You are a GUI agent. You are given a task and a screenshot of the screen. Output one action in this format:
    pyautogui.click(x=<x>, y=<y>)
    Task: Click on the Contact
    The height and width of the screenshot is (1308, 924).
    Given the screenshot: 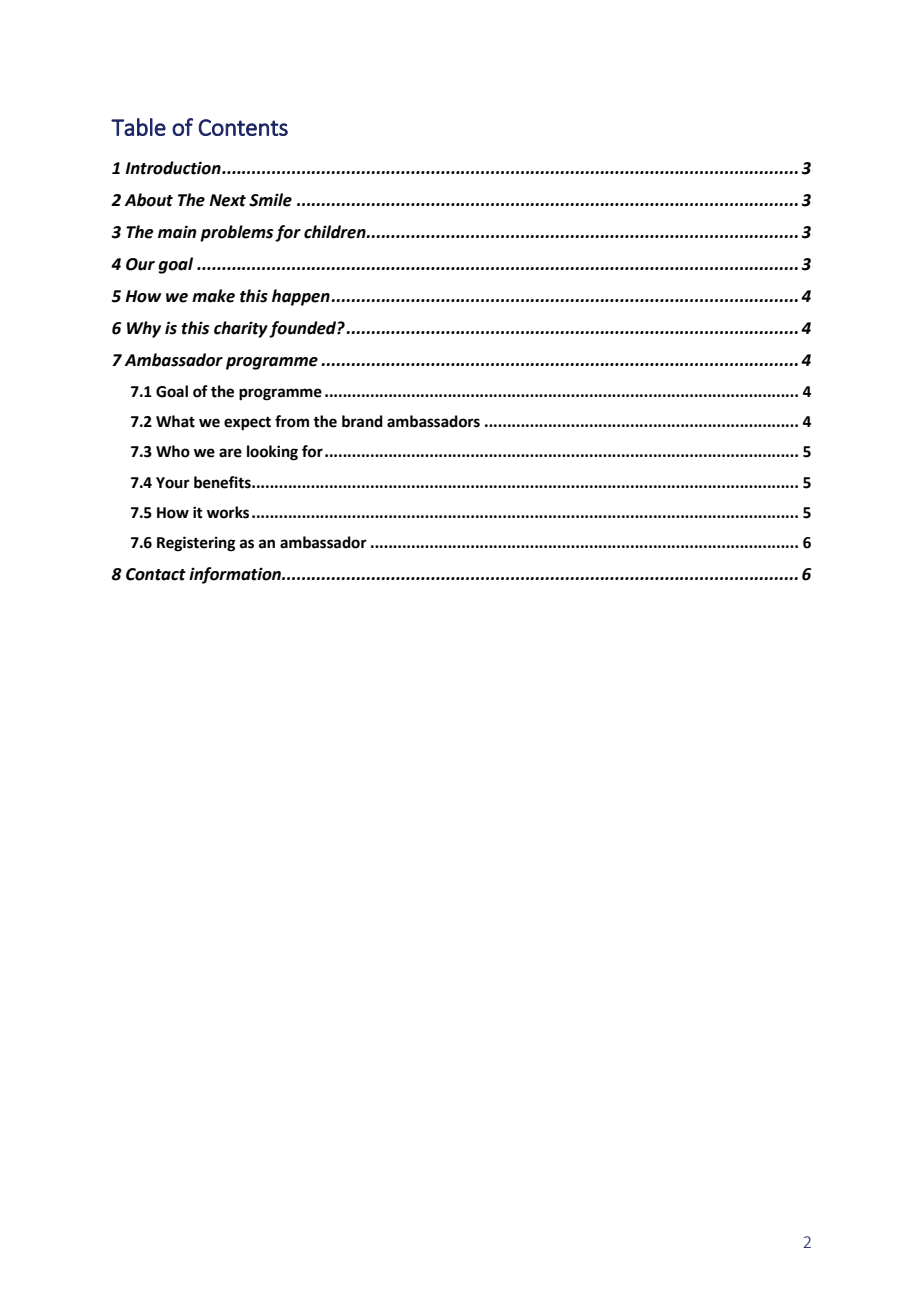 What is the action you would take?
    pyautogui.click(x=156, y=574)
